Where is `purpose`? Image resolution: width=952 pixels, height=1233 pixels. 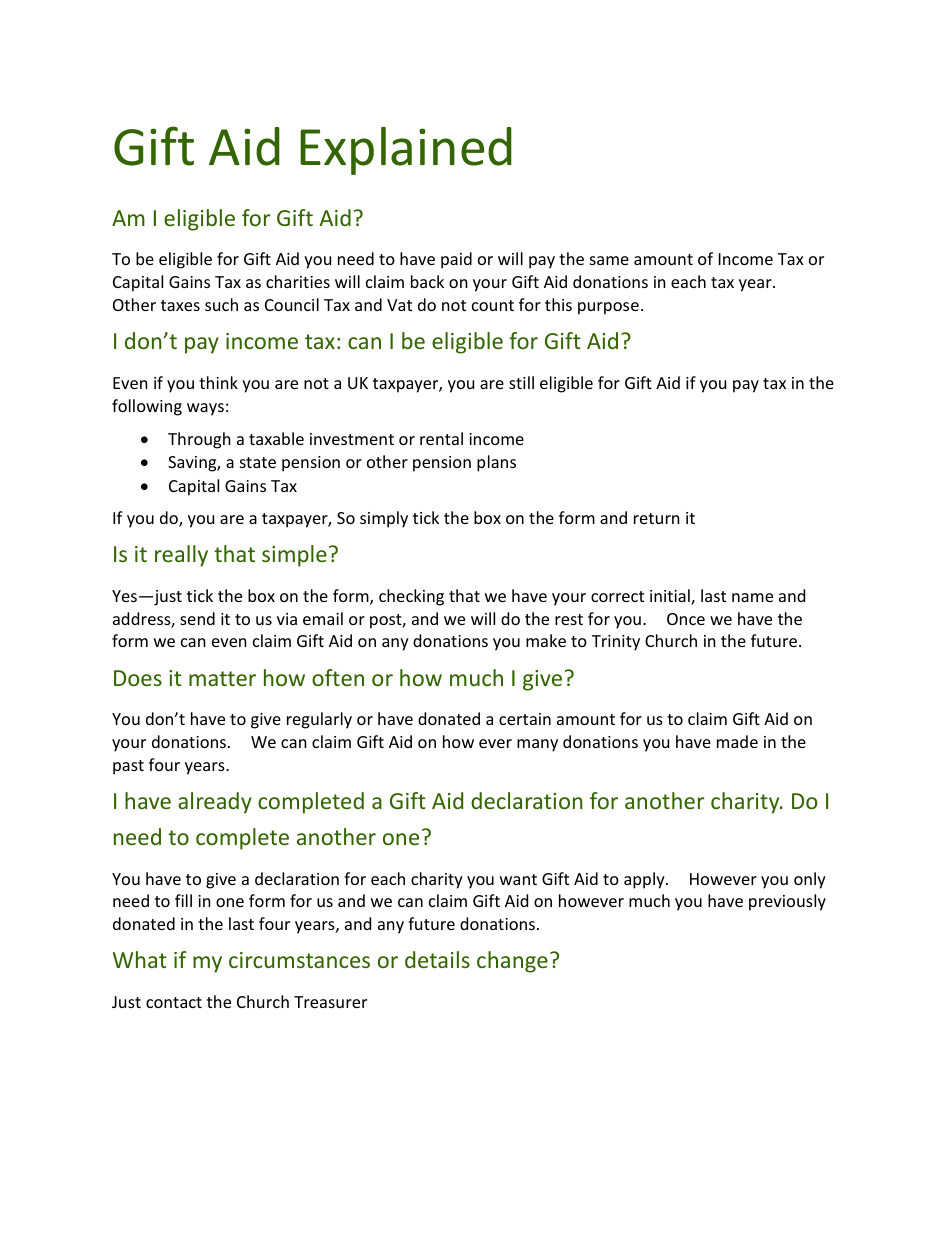 purpose is located at coordinates (608, 308).
